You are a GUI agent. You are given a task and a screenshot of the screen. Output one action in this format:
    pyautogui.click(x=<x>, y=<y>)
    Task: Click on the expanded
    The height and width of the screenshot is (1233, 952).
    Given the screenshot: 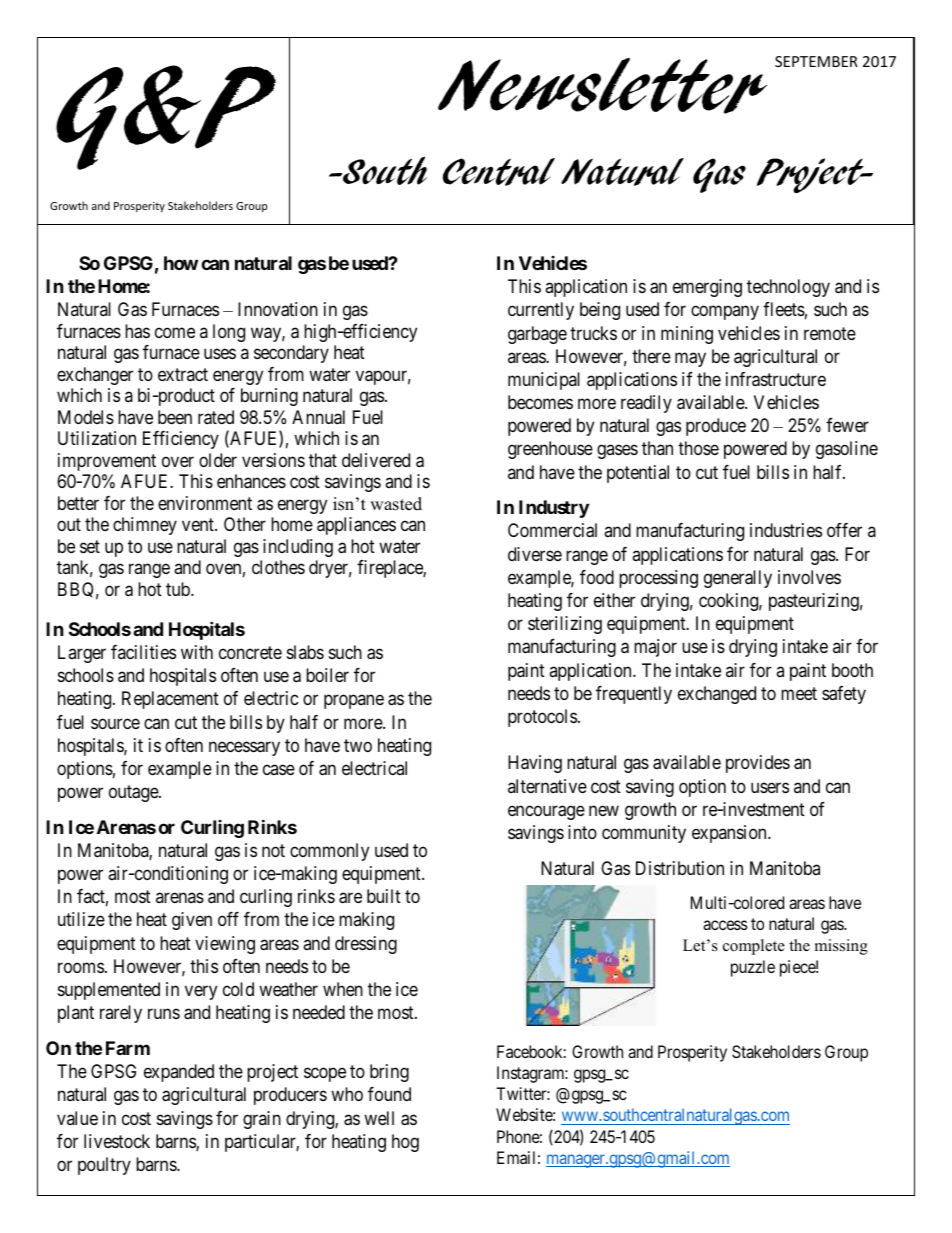 What is the action you would take?
    pyautogui.click(x=179, y=1073)
